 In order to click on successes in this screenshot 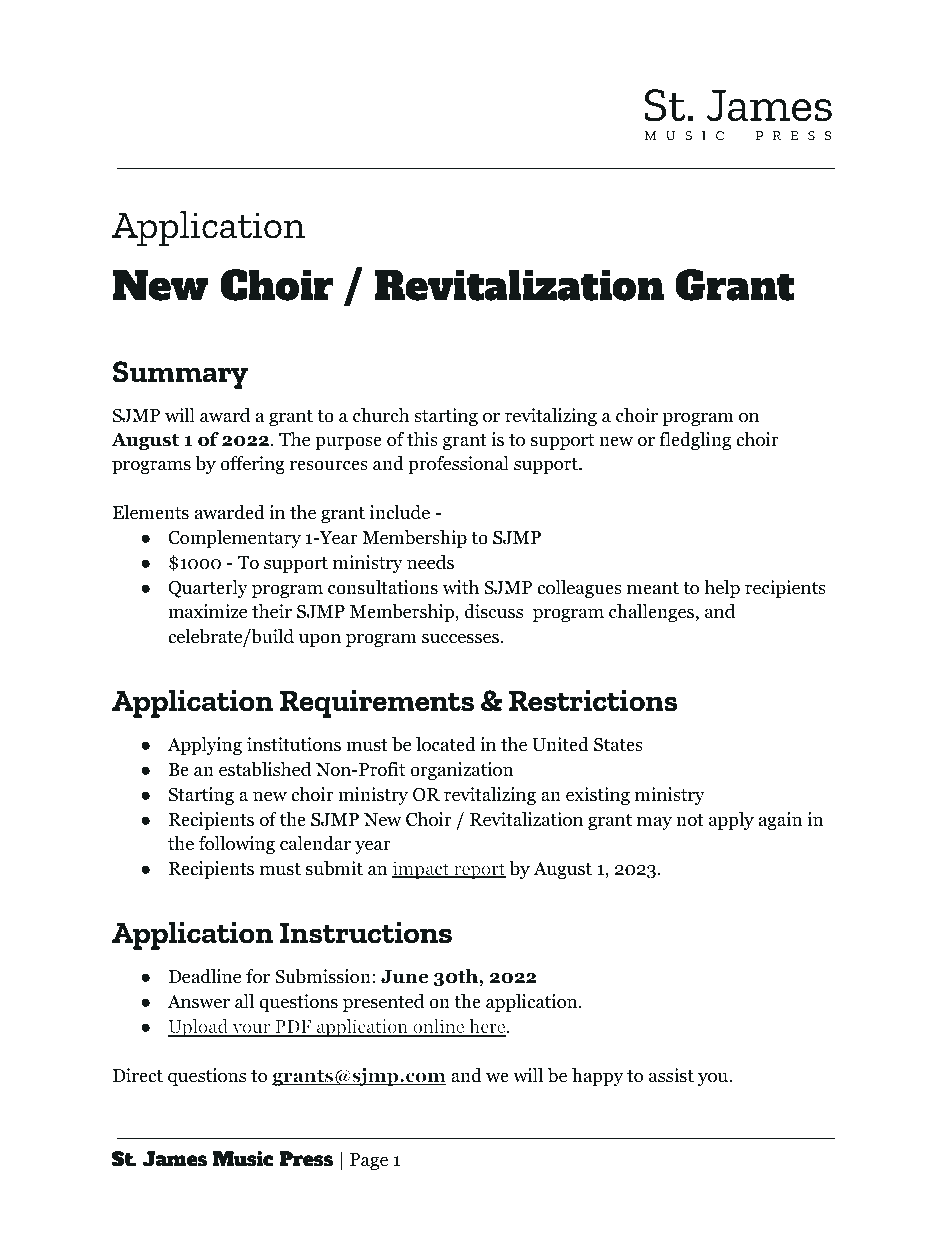, I will do `click(460, 638)`.
